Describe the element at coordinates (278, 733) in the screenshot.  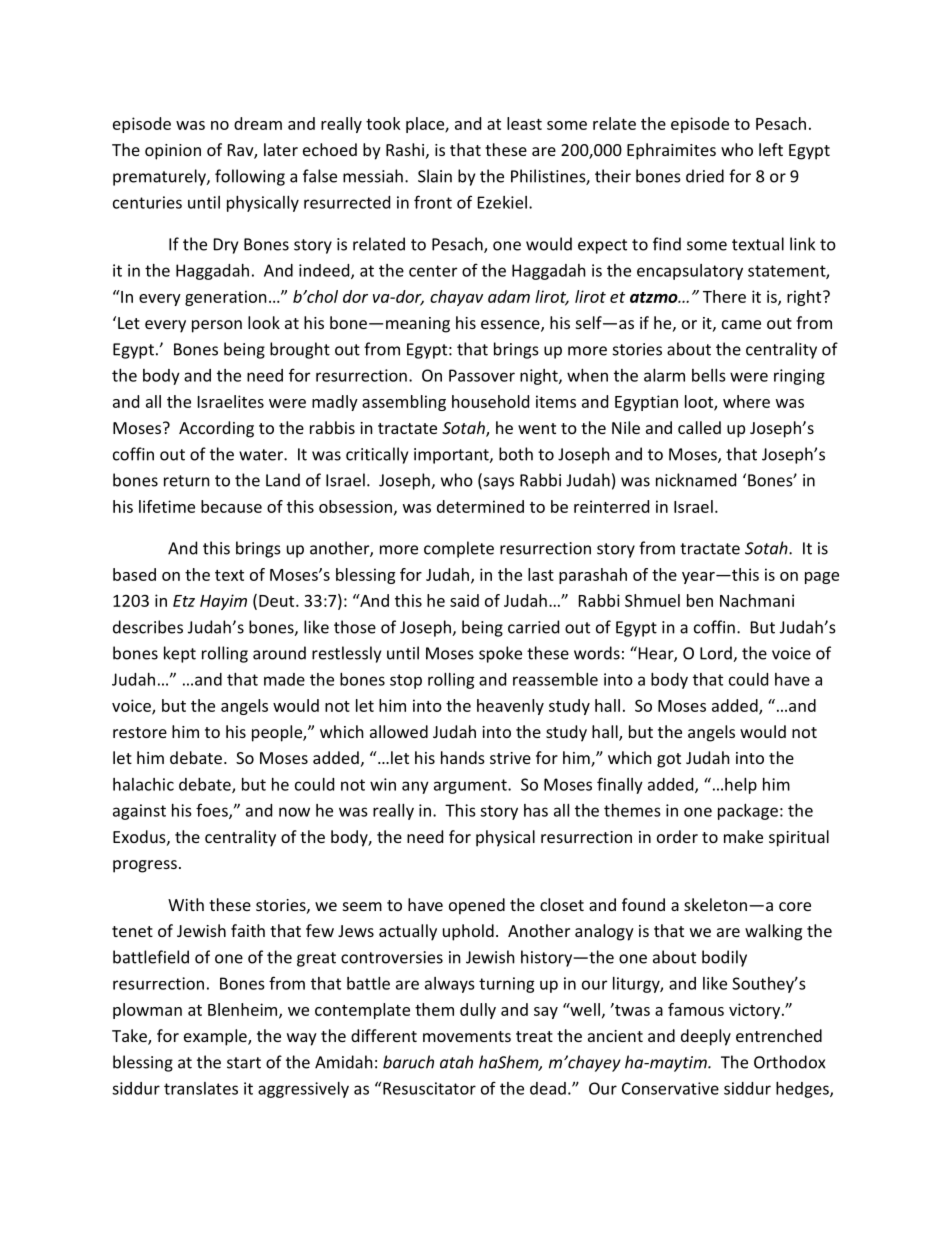
I see `people` at that location.
